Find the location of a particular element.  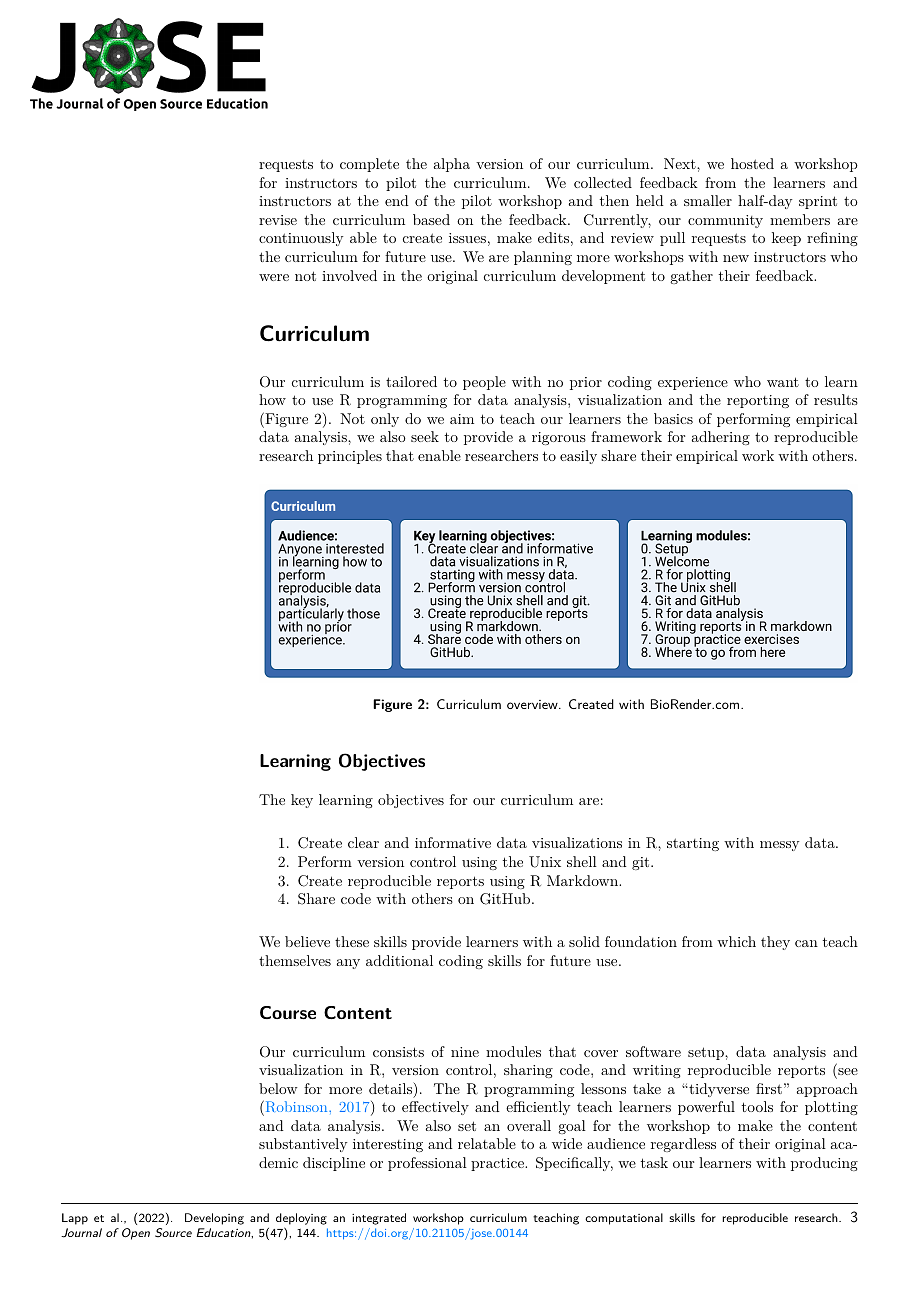

which is located at coordinates (736, 941).
